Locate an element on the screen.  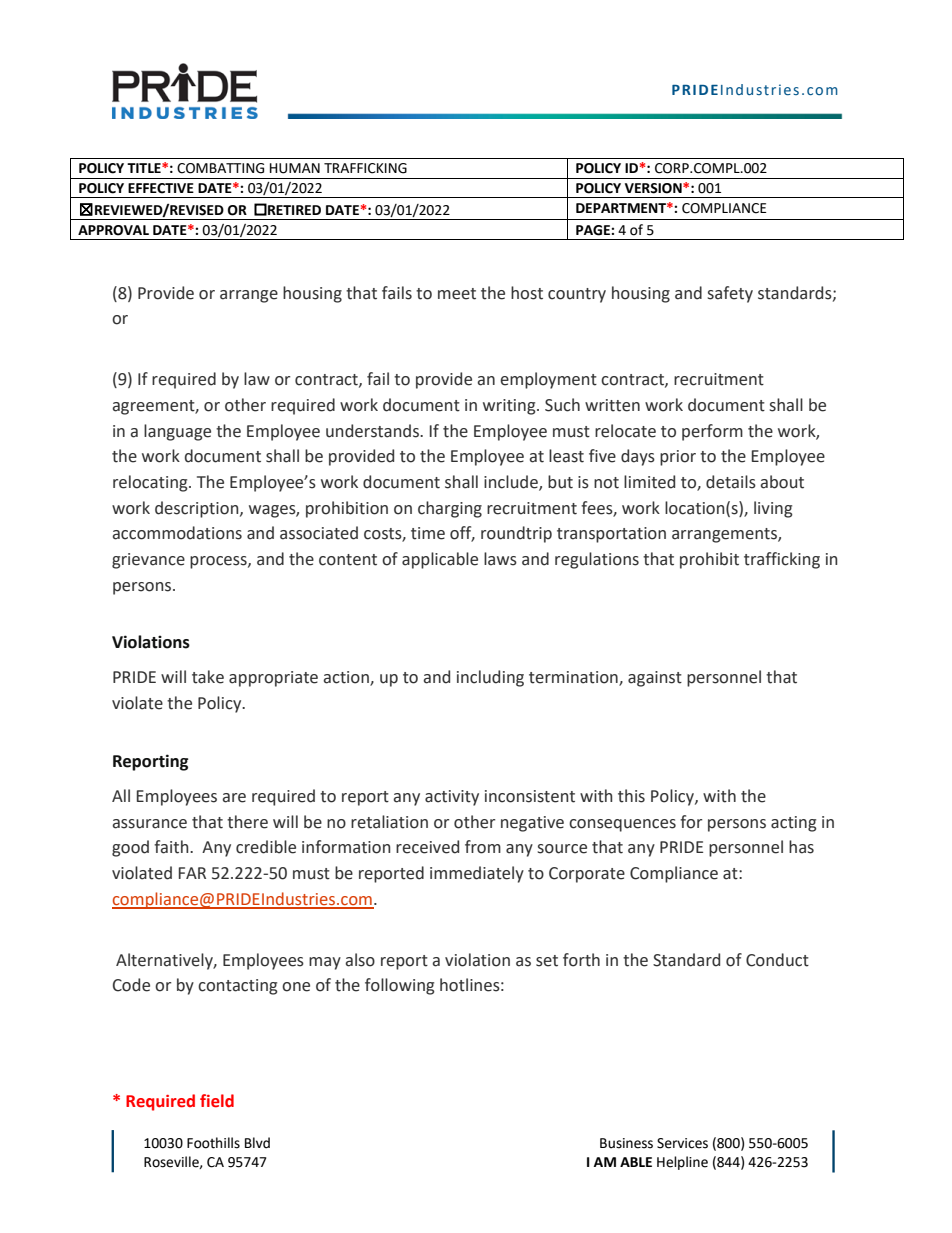
EFFECTIVE is located at coordinates (161, 188).
